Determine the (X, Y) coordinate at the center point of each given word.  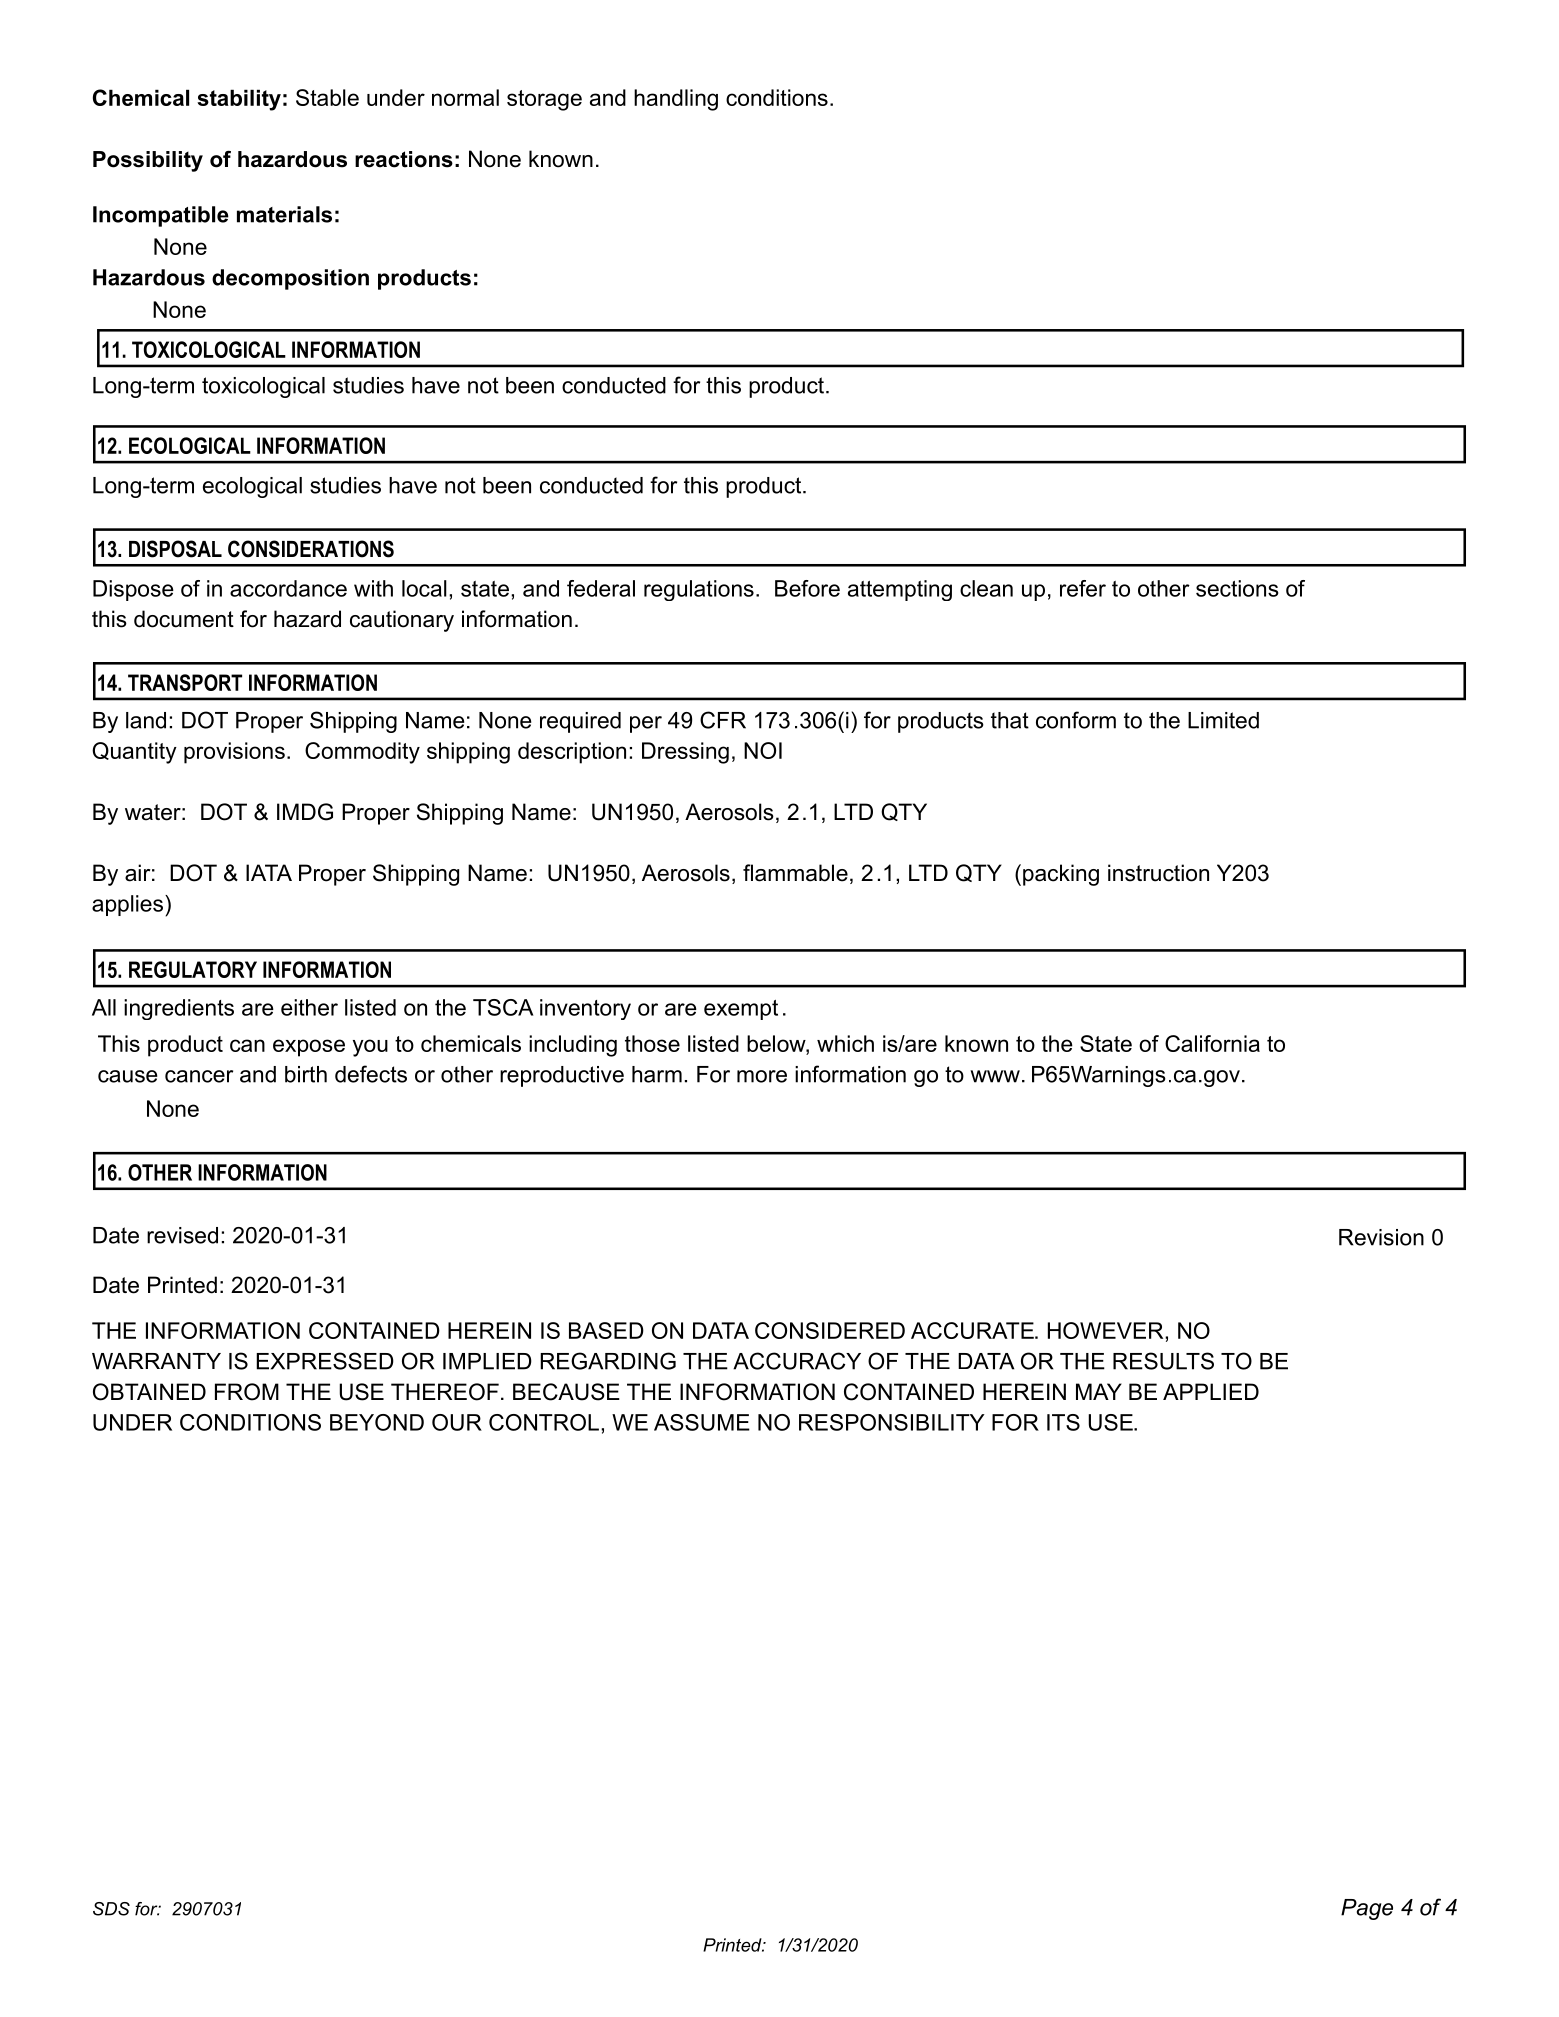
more (762, 1076)
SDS (111, 1909)
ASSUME (702, 1422)
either (309, 1007)
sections (1237, 588)
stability (239, 100)
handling (676, 100)
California (1212, 1043)
